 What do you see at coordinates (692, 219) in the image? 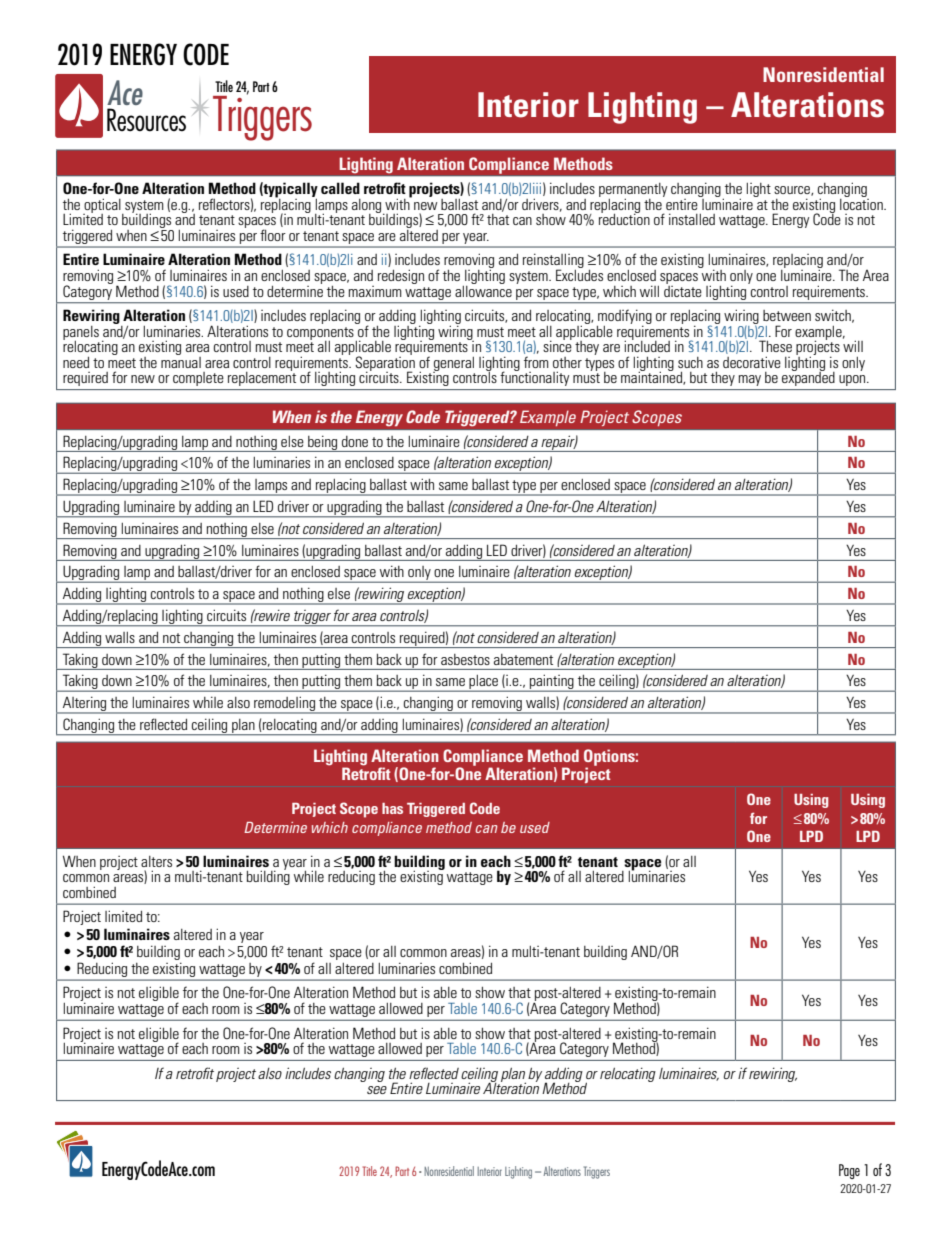
I see `installed` at bounding box center [692, 219].
